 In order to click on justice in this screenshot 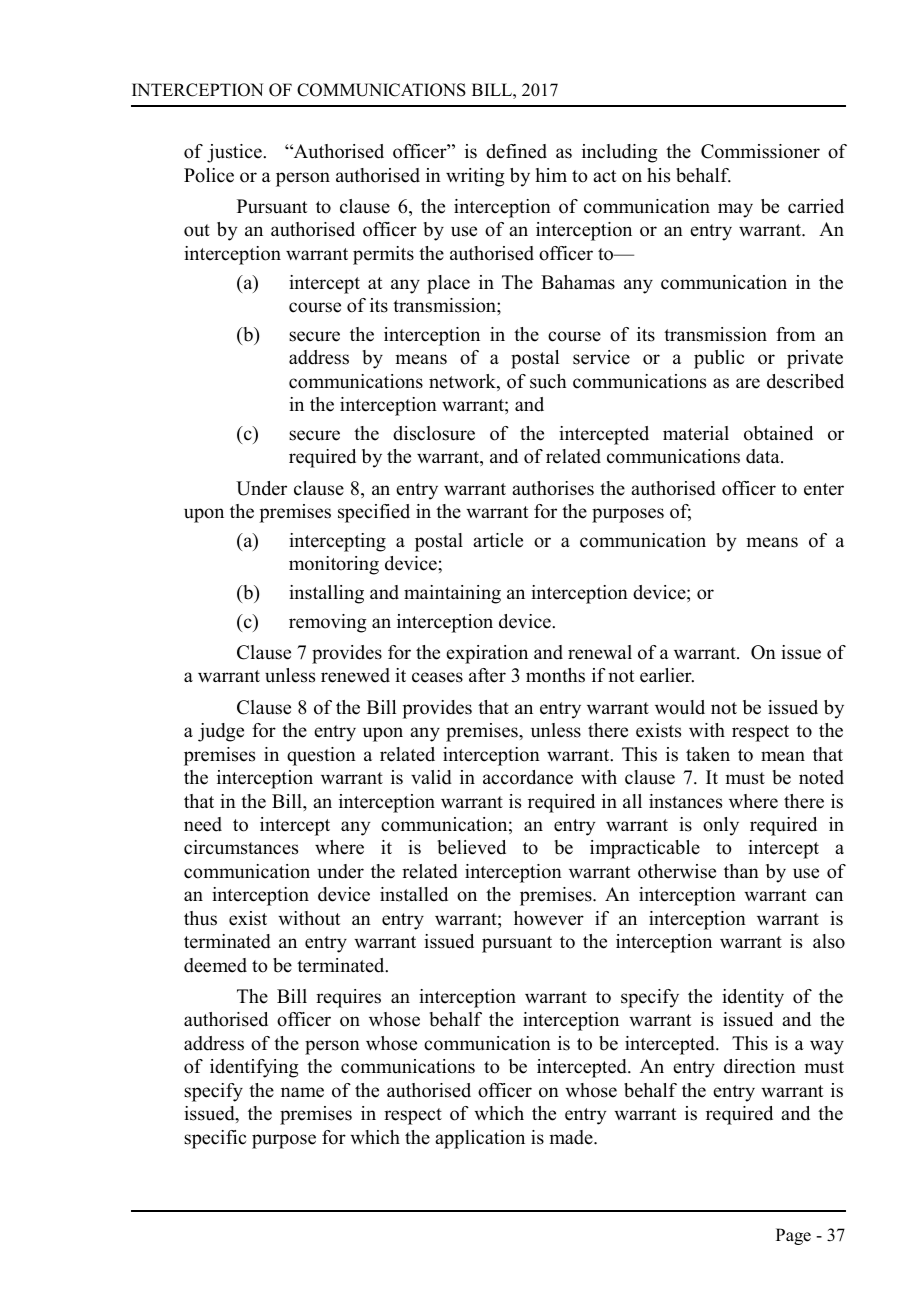, I will do `click(235, 153)`.
